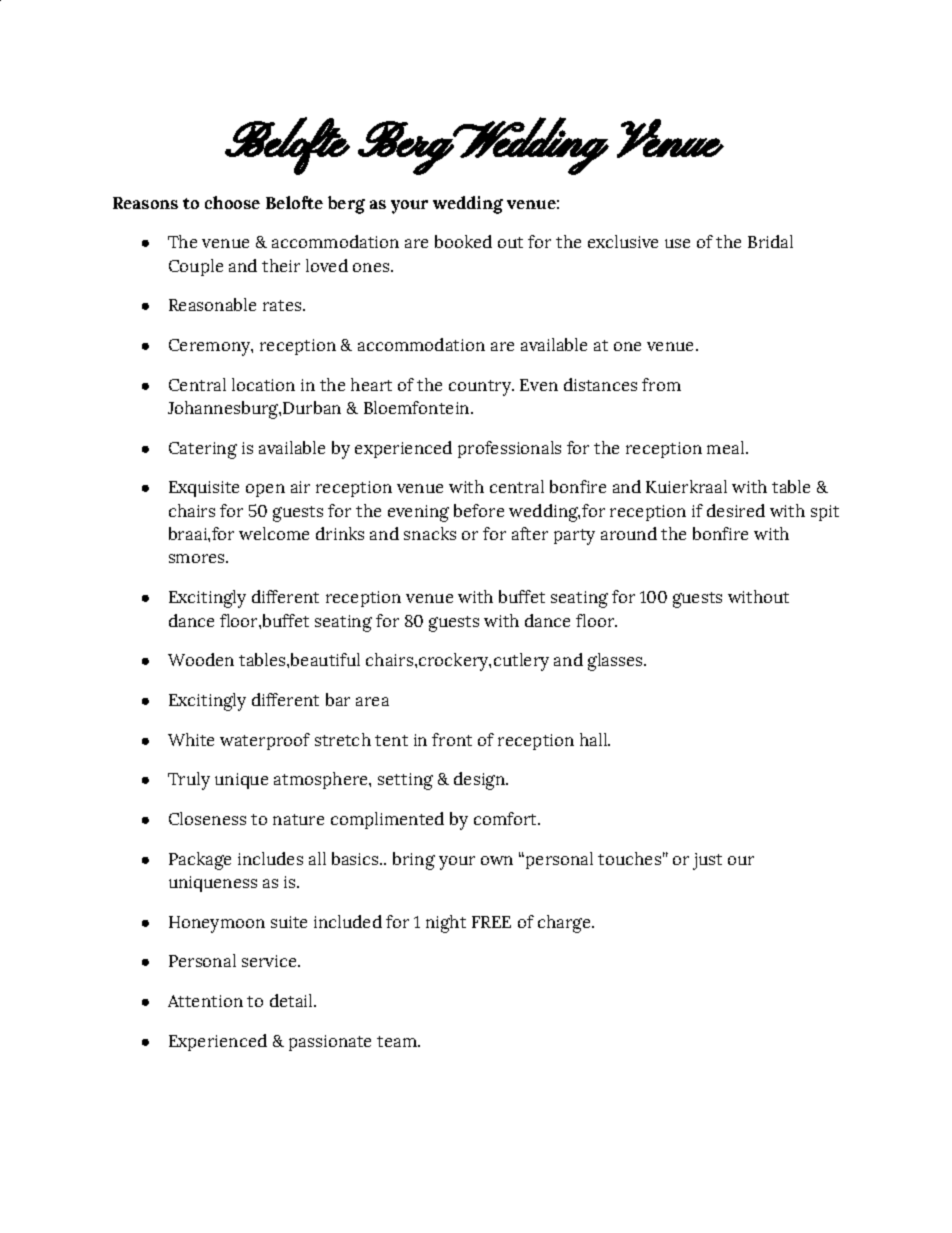 The width and height of the image is (952, 1233). I want to click on Bridal, so click(770, 241).
